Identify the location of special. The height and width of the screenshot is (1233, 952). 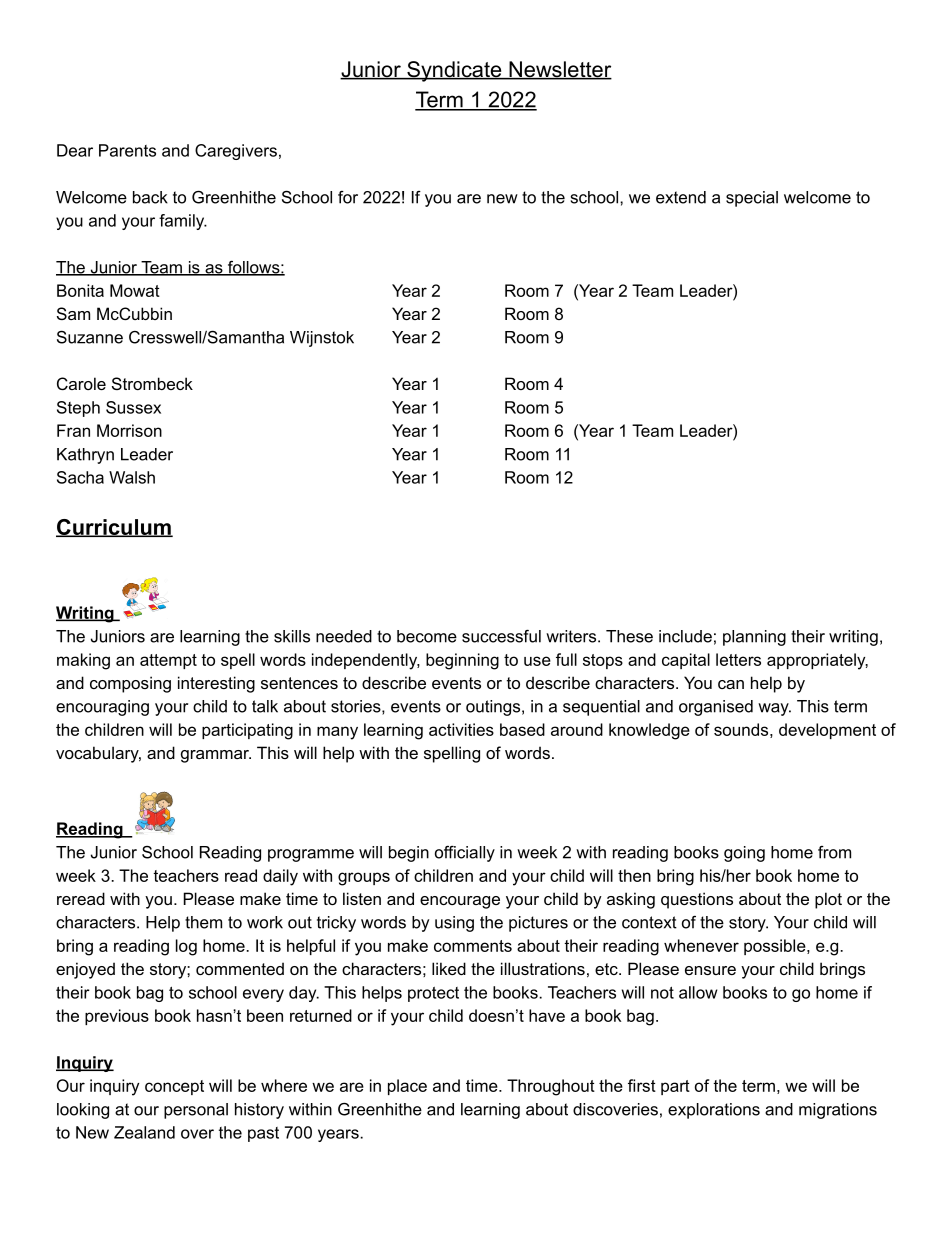
(752, 199).
